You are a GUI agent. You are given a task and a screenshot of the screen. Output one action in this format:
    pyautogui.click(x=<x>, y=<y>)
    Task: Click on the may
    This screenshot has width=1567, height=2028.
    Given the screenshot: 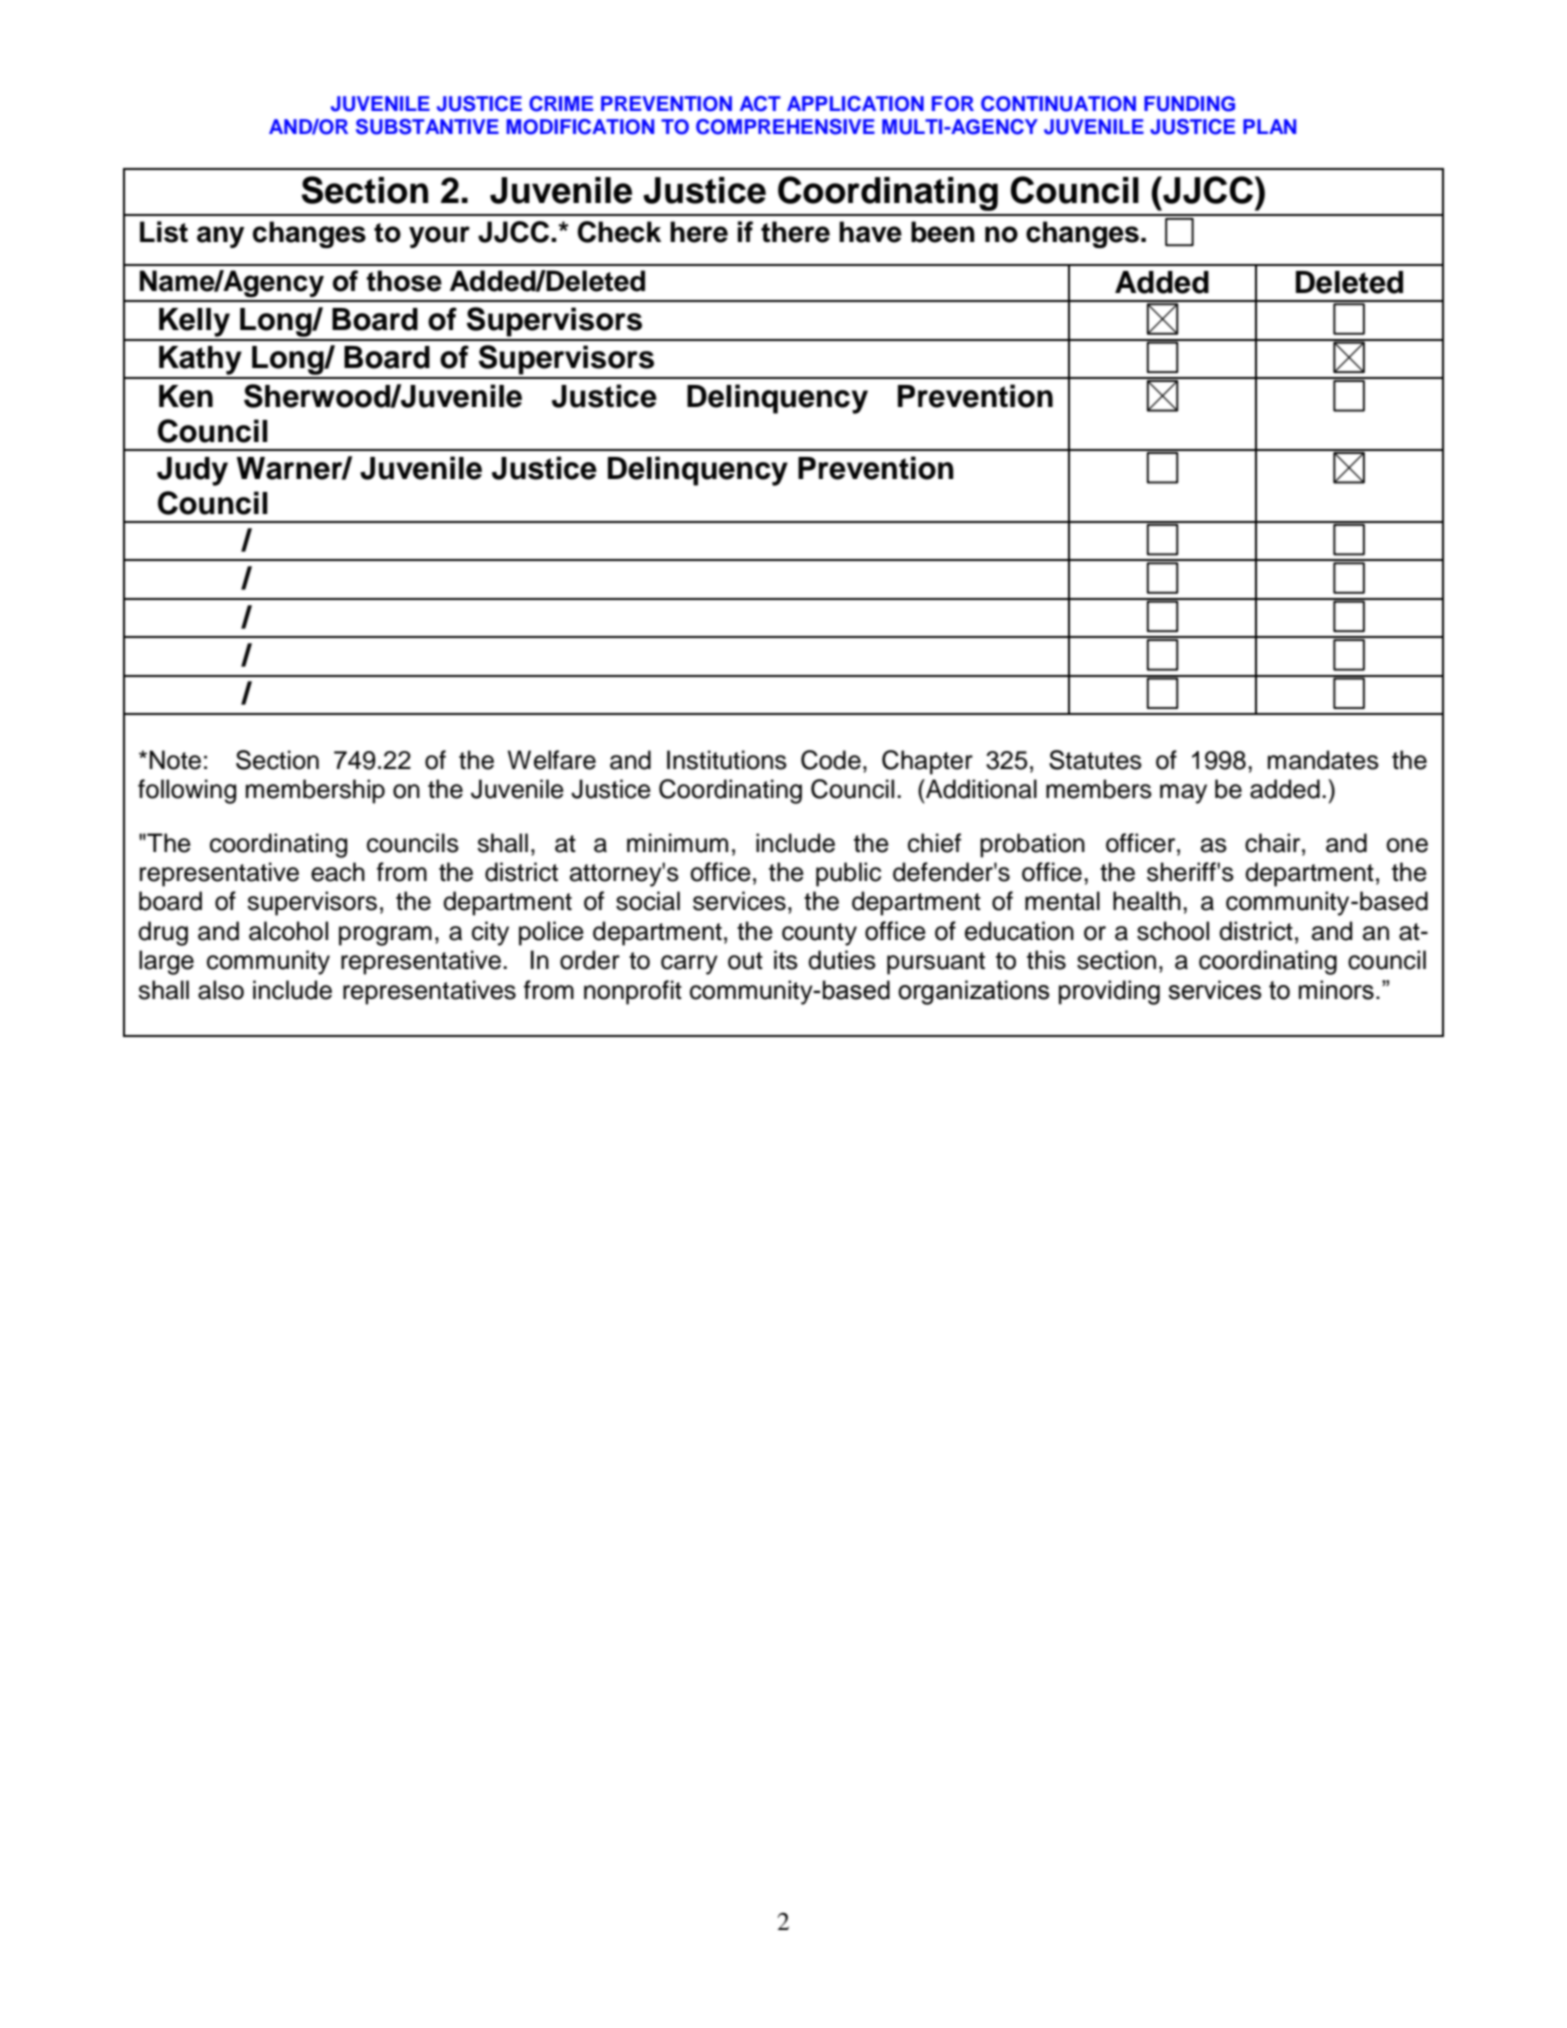 What is the action you would take?
    pyautogui.click(x=1183, y=794)
